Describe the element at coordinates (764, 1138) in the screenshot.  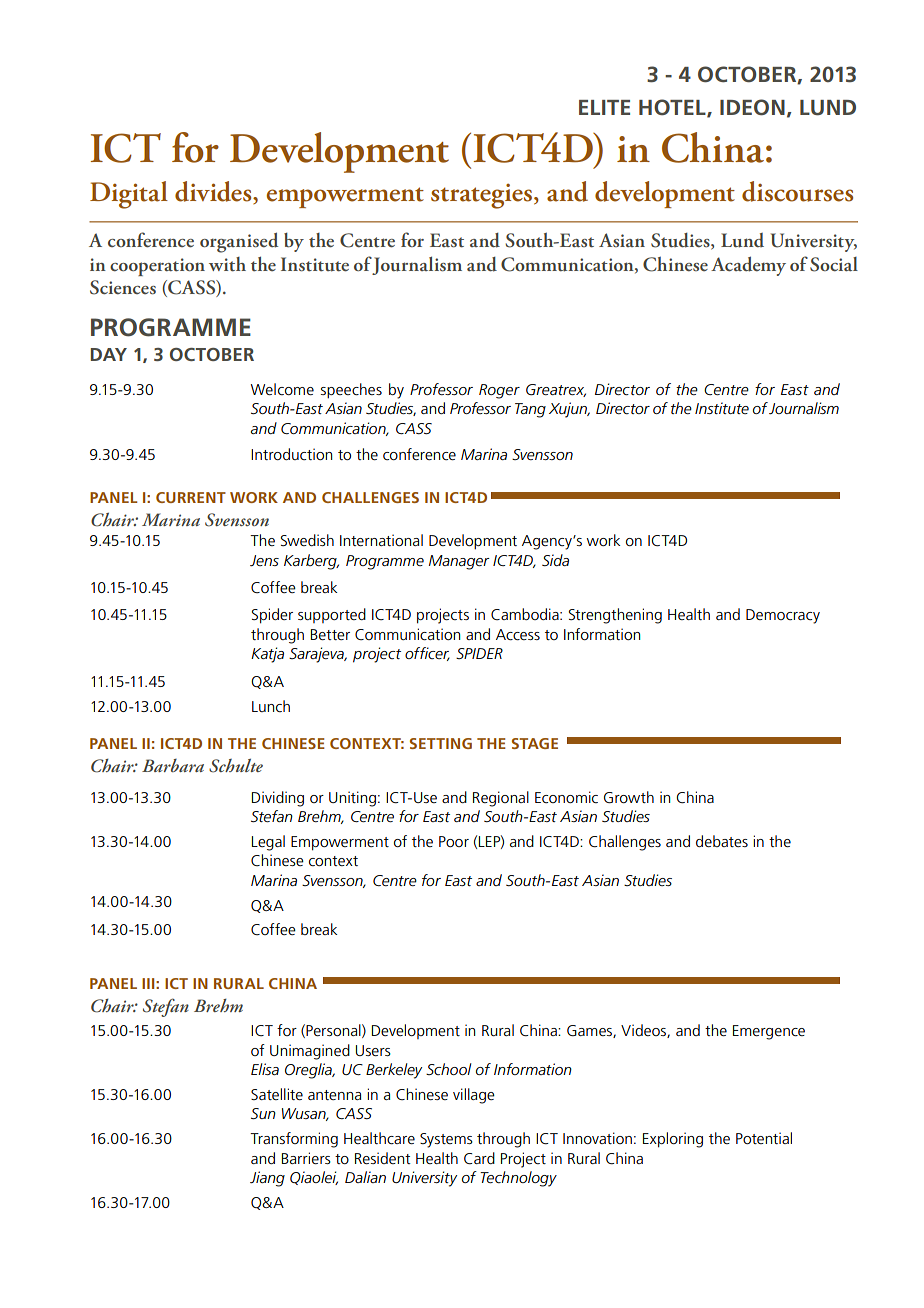
I see `Potential` at that location.
